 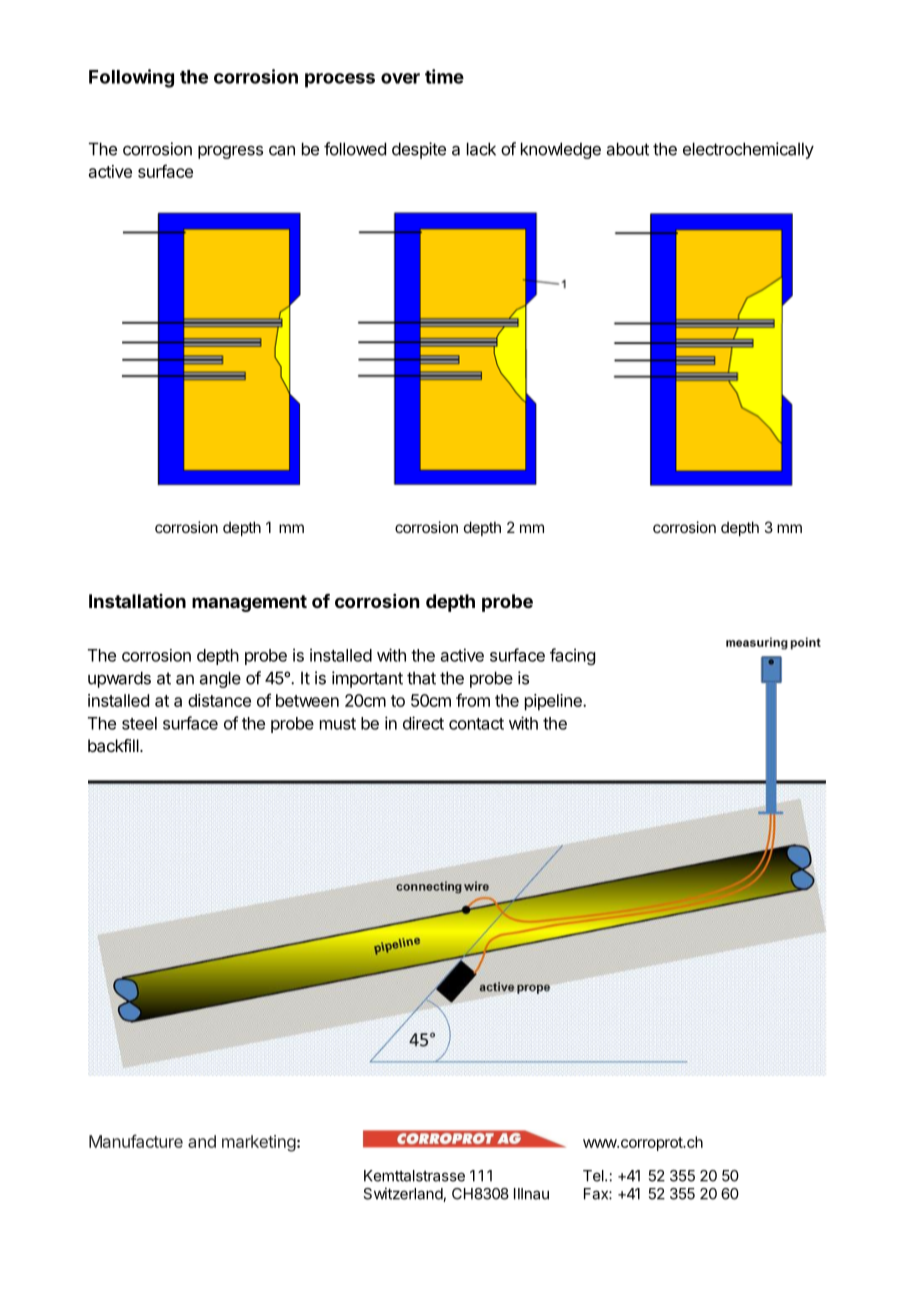 I want to click on management, so click(x=249, y=603).
